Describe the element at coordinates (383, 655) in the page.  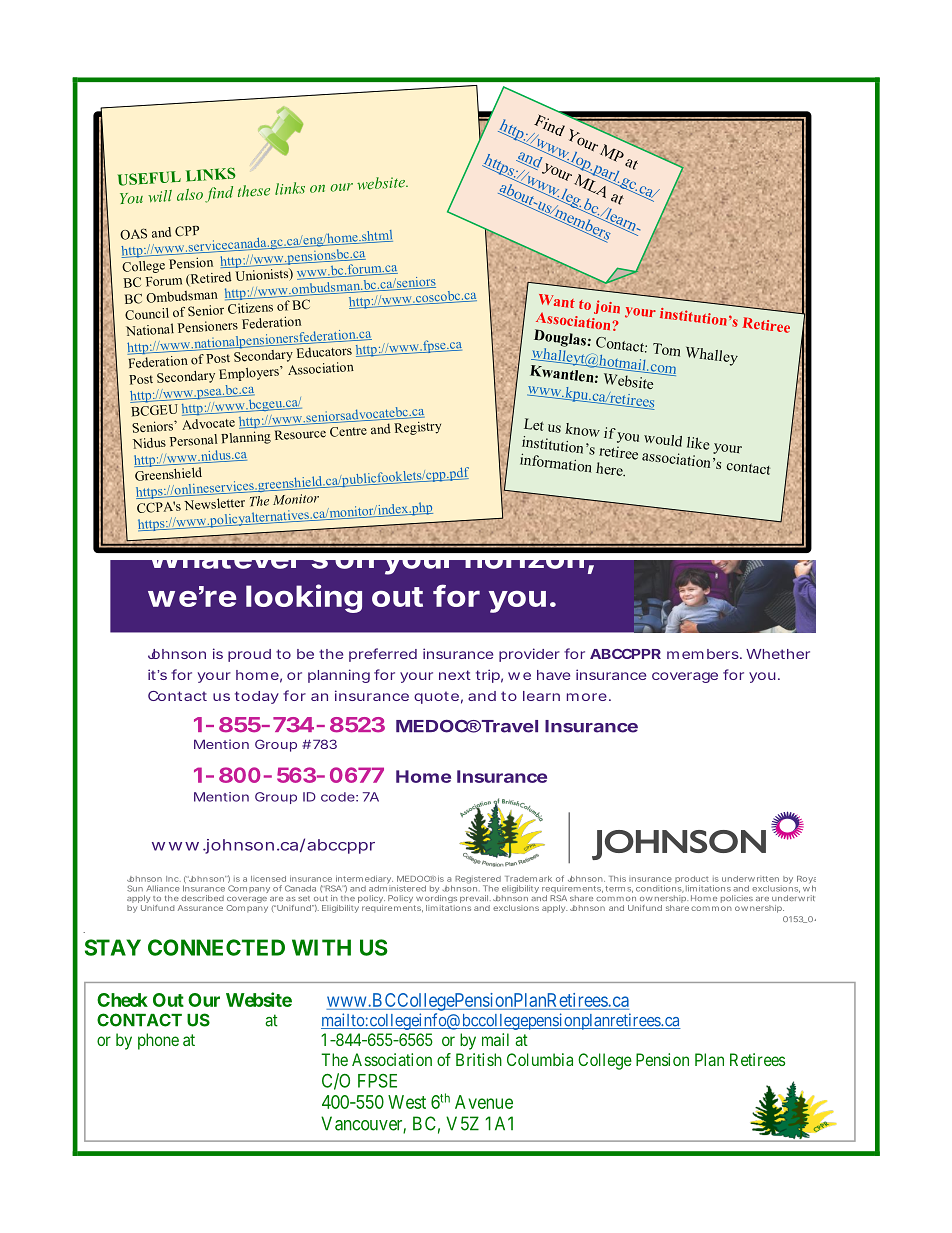
I see `preferred` at that location.
